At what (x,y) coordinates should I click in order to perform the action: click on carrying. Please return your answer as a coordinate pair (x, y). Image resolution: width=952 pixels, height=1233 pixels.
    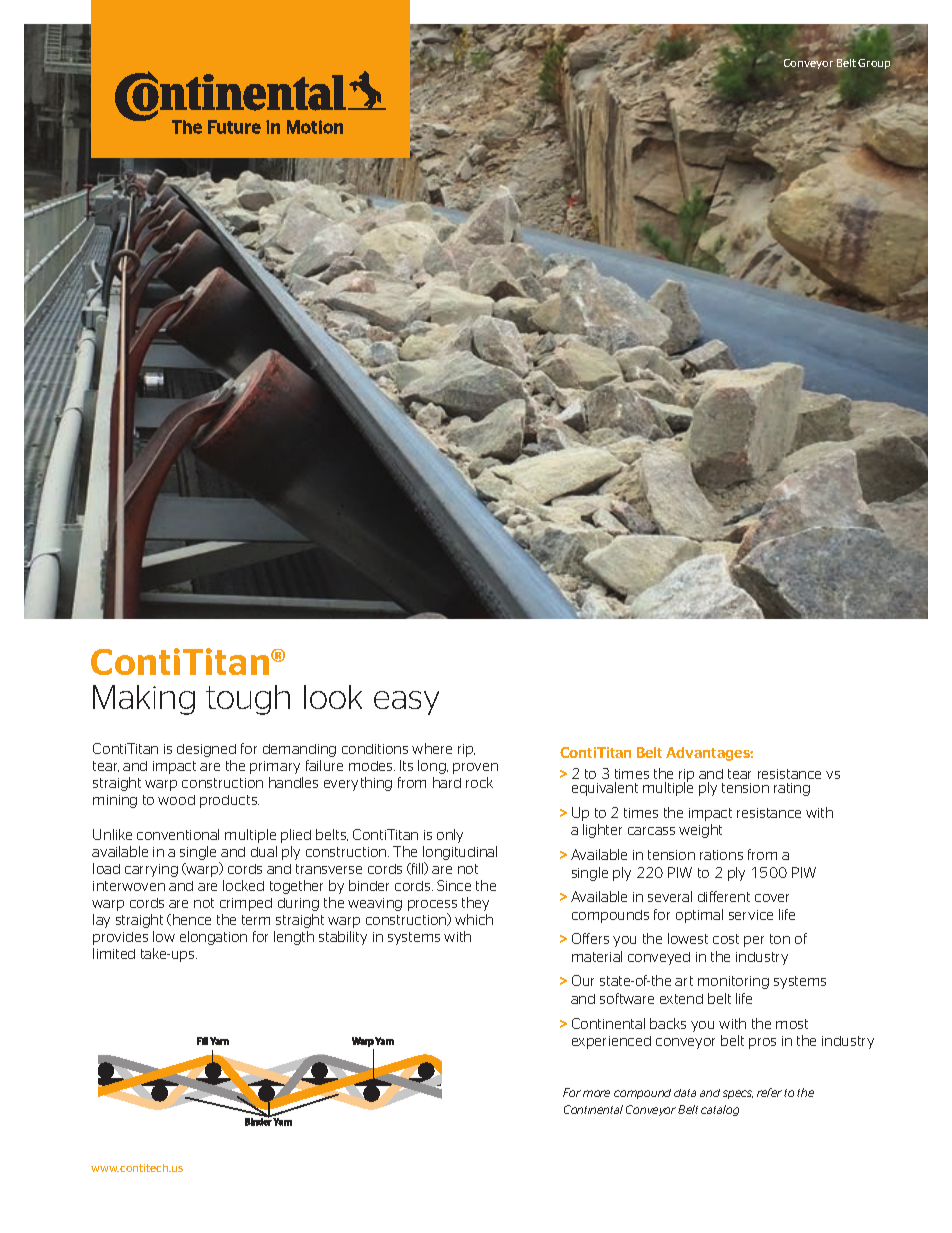
    Looking at the image, I should click on (151, 870).
